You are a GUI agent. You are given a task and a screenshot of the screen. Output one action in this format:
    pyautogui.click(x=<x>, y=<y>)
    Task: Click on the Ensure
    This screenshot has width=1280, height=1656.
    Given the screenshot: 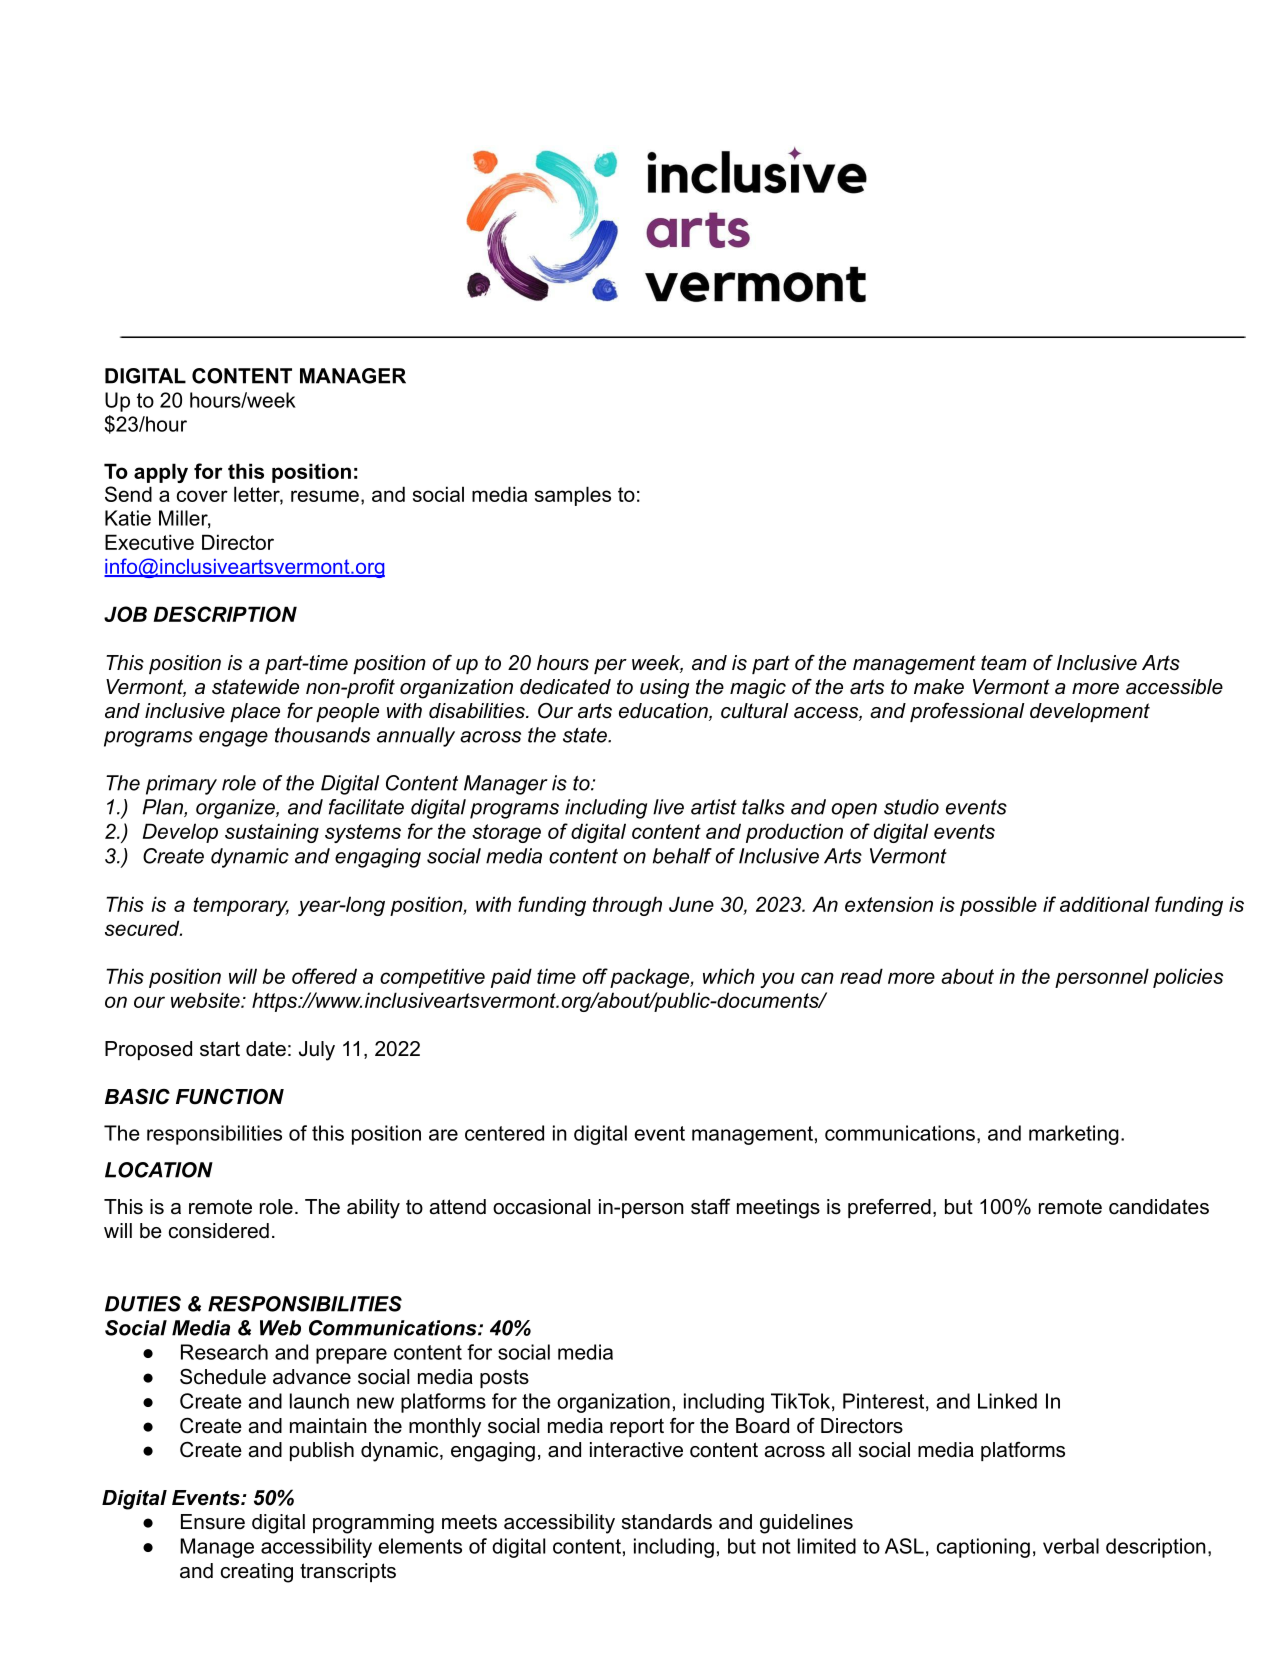 What is the action you would take?
    pyautogui.click(x=213, y=1522)
